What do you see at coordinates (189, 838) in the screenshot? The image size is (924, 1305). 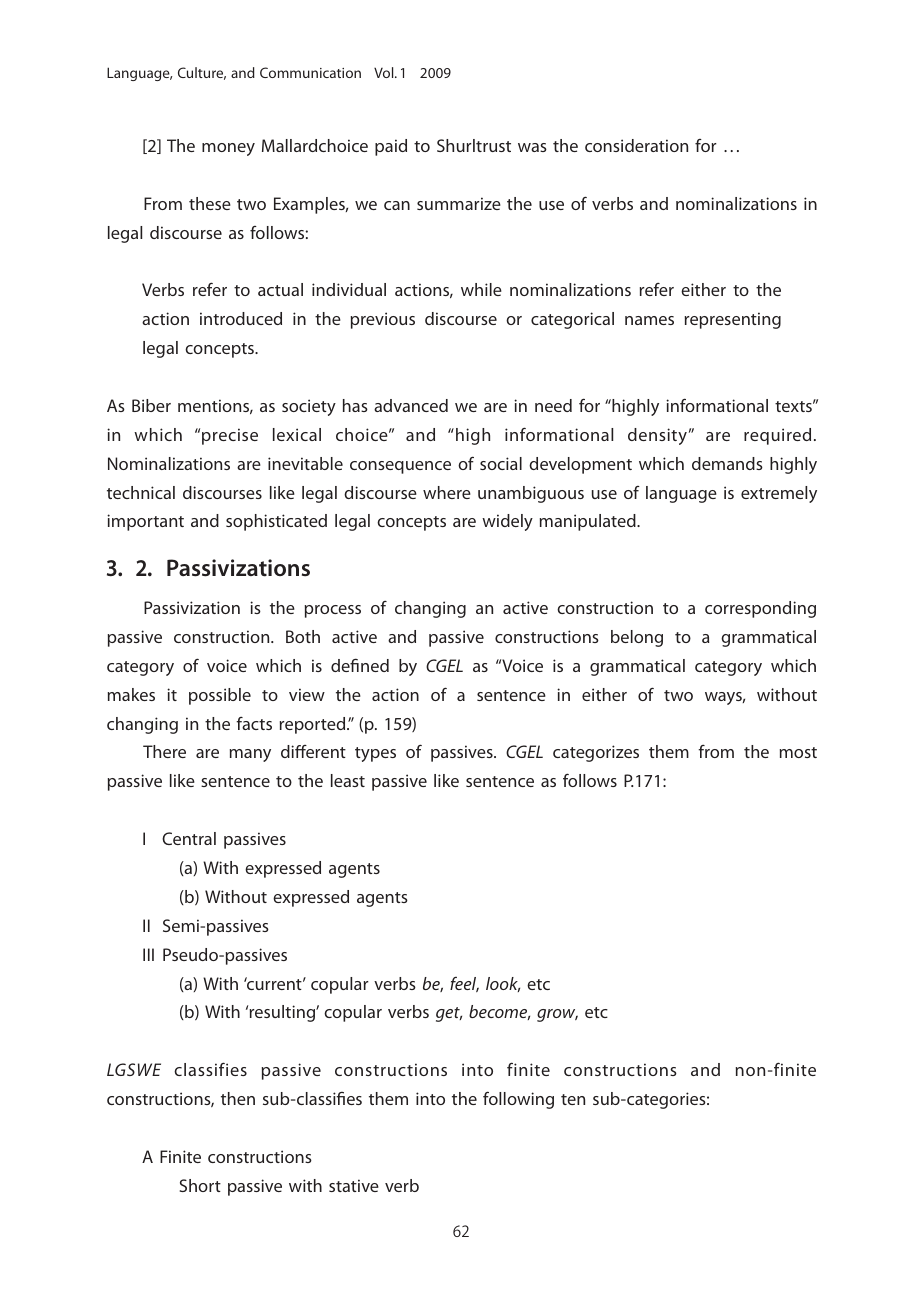 I see `Central` at bounding box center [189, 838].
